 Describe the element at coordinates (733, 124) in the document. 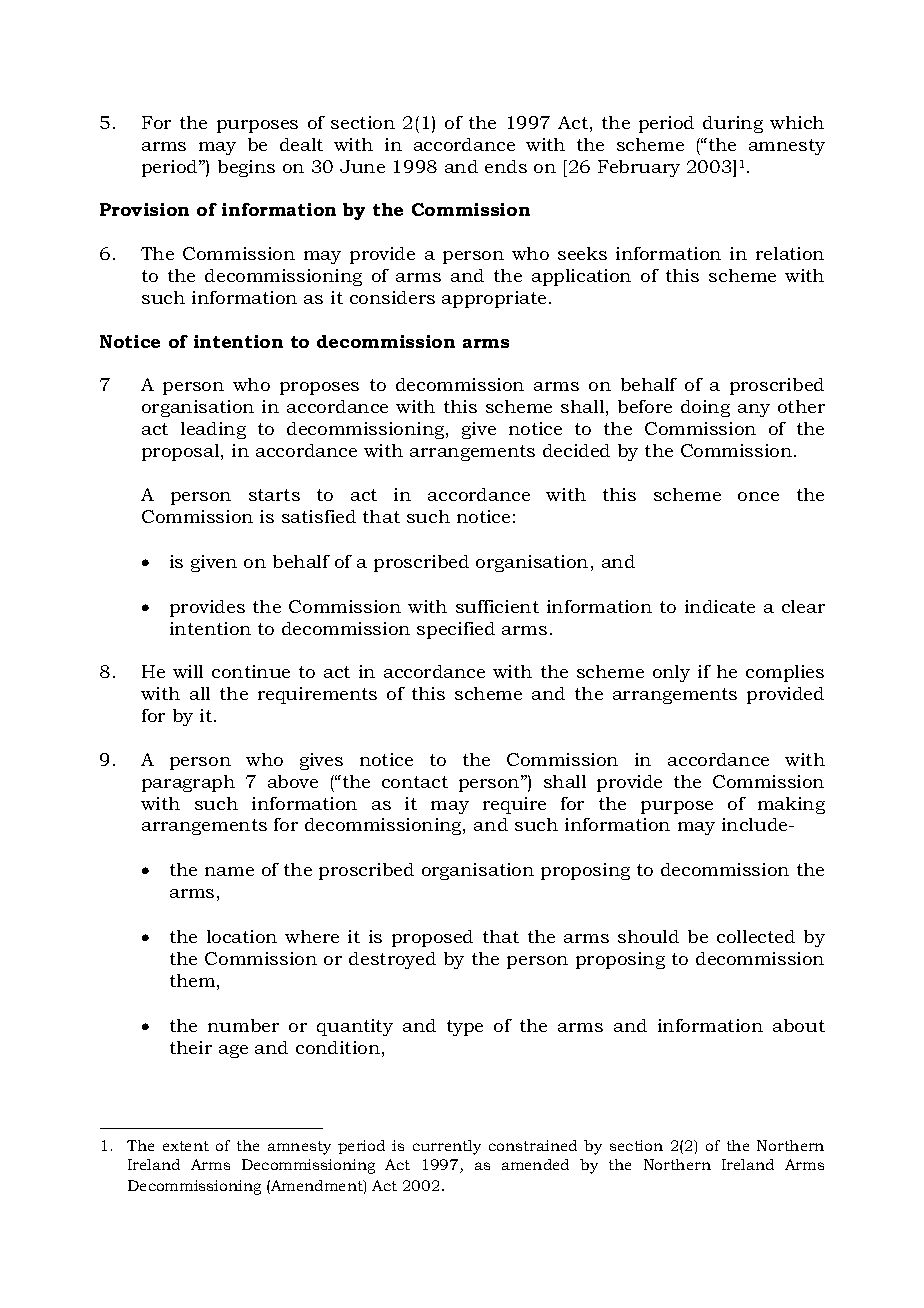

I see `during` at that location.
